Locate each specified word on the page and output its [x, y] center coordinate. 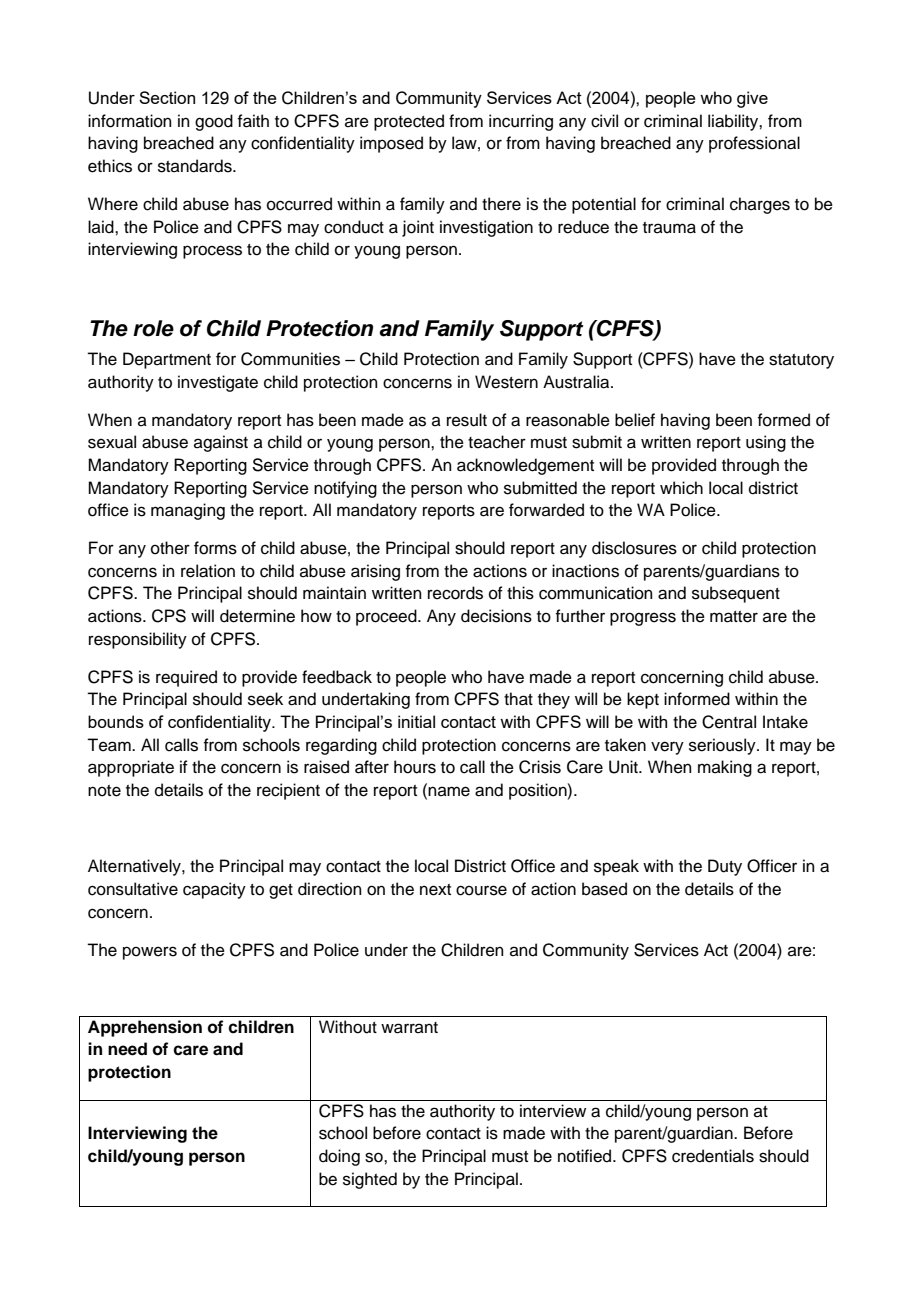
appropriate [131, 768]
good [214, 122]
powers [150, 953]
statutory [801, 361]
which [681, 488]
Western [506, 382]
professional [754, 144]
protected [409, 122]
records [455, 593]
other [170, 548]
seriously [723, 746]
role [153, 328]
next [435, 890]
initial [416, 721]
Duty [725, 867]
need [127, 1049]
